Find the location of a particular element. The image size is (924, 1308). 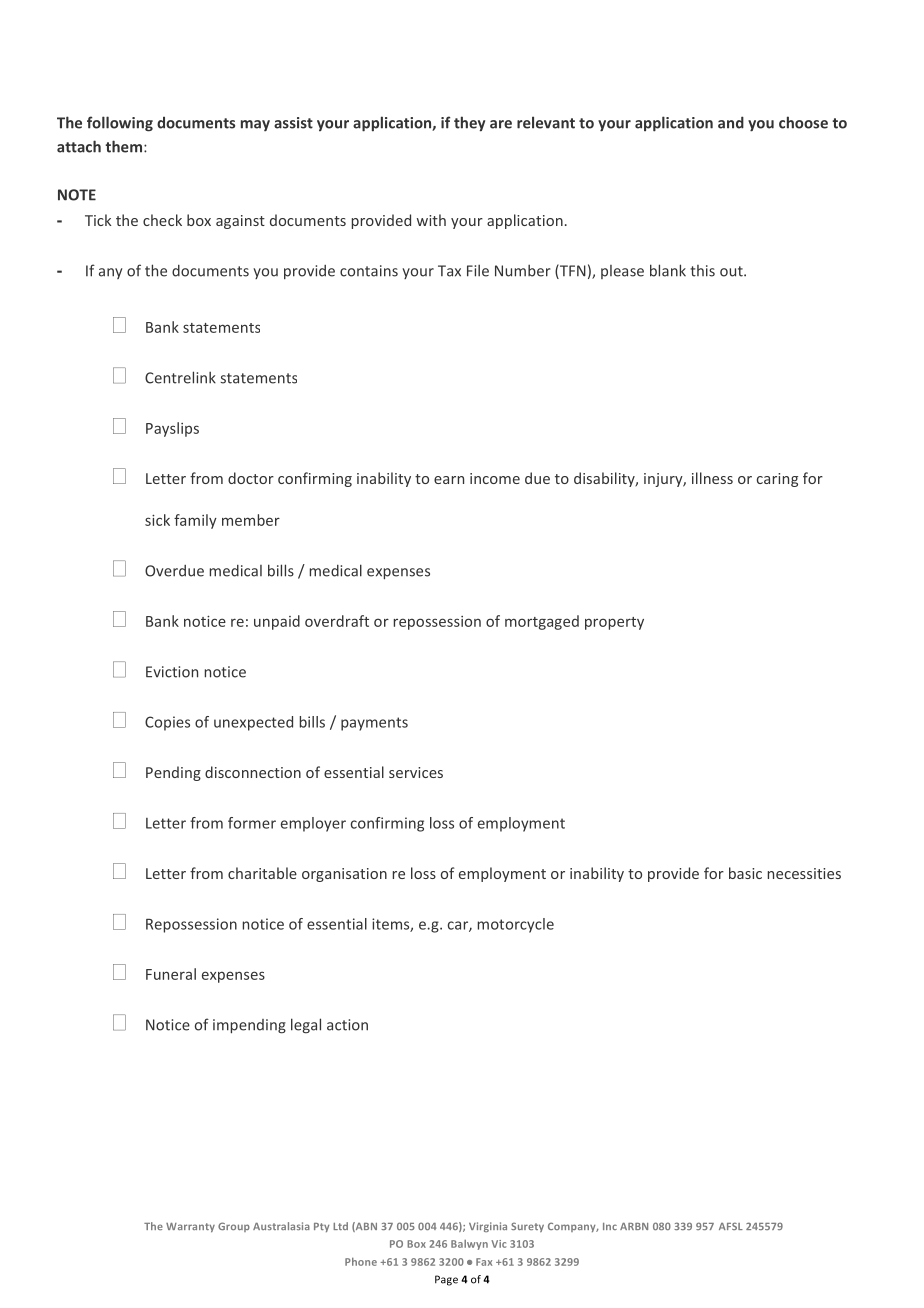

Warranty is located at coordinates (190, 1227).
